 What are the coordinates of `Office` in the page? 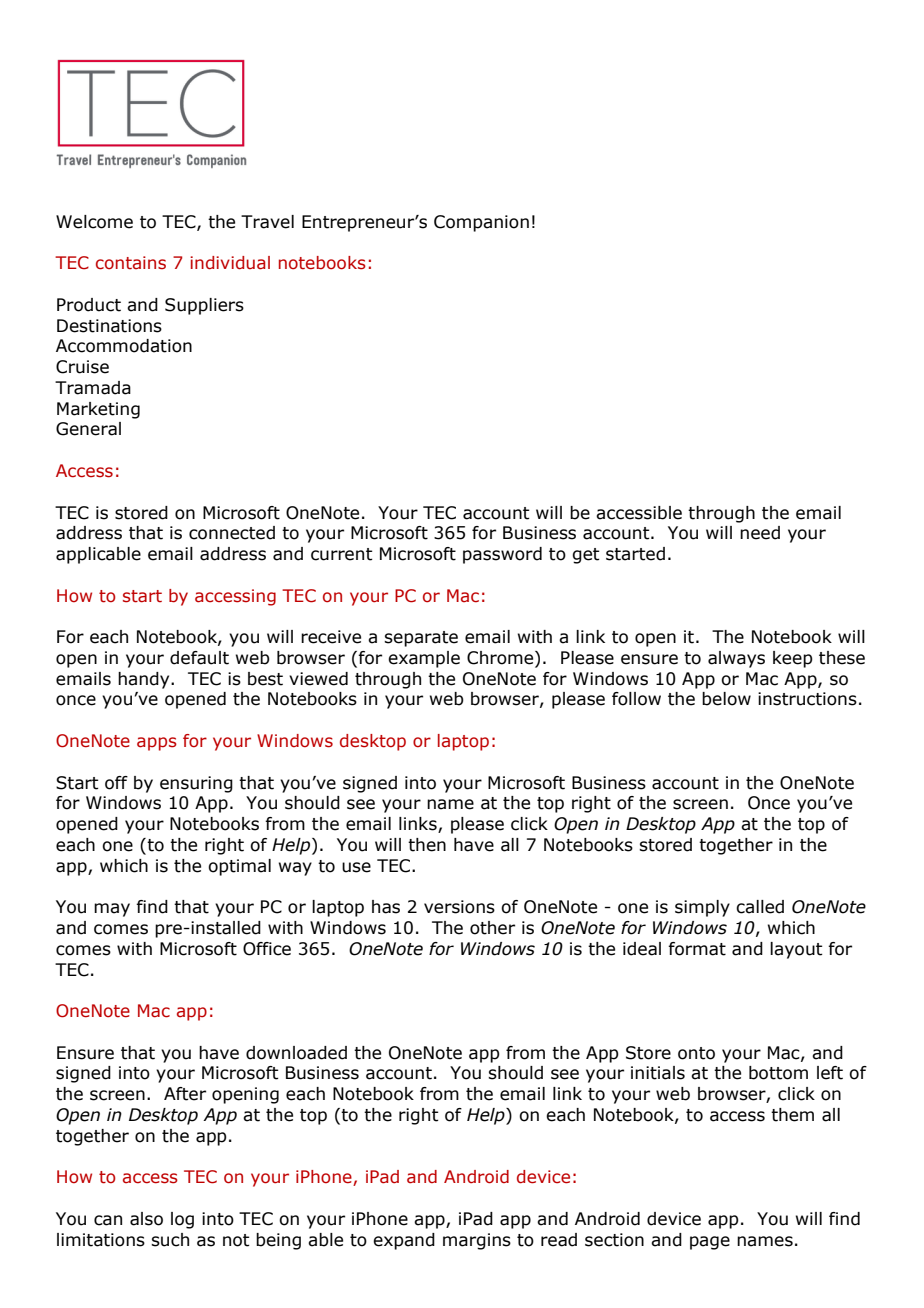 It's located at (267, 949).
